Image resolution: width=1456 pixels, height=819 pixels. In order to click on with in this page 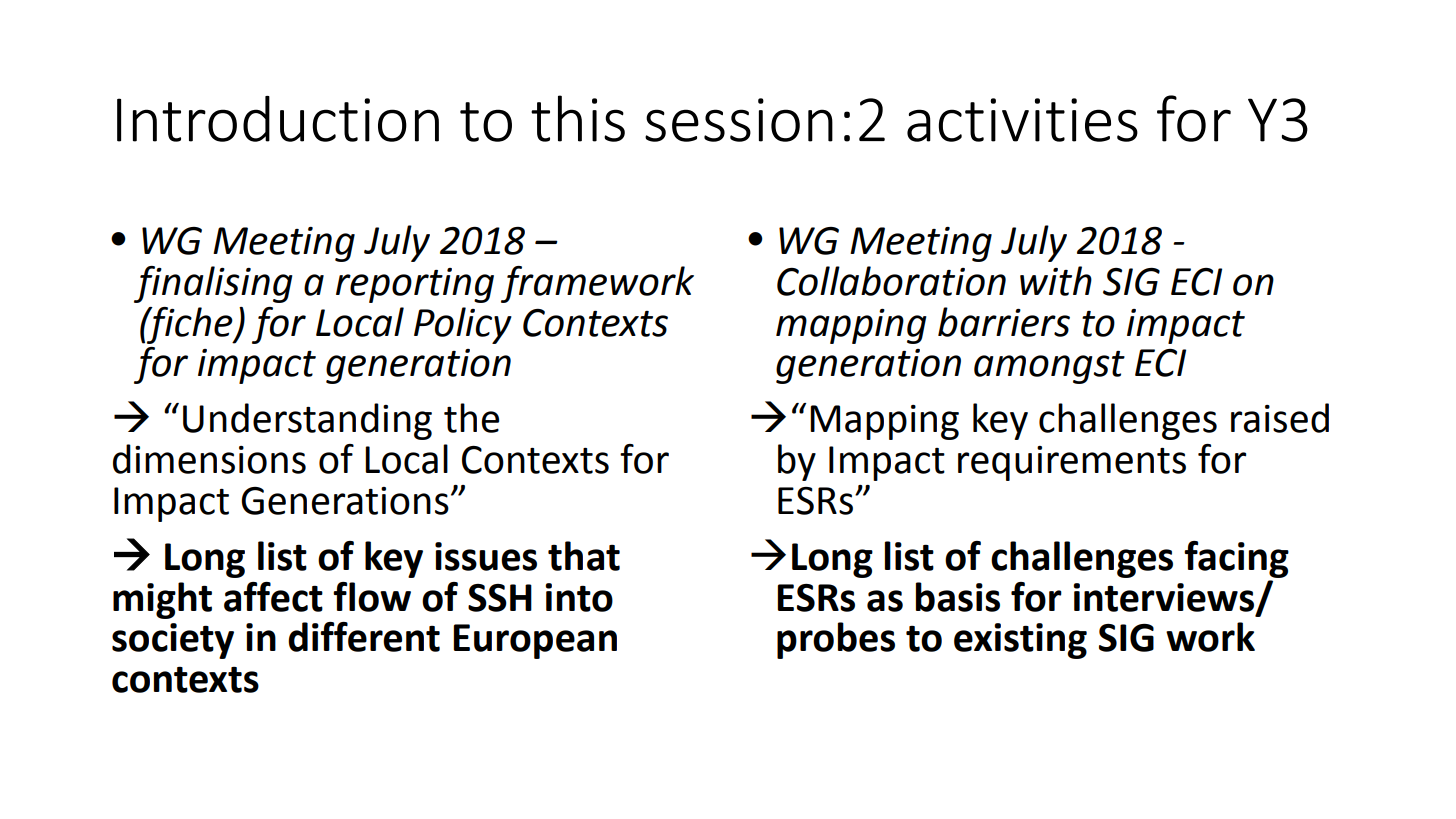, I will do `click(1056, 281)`.
